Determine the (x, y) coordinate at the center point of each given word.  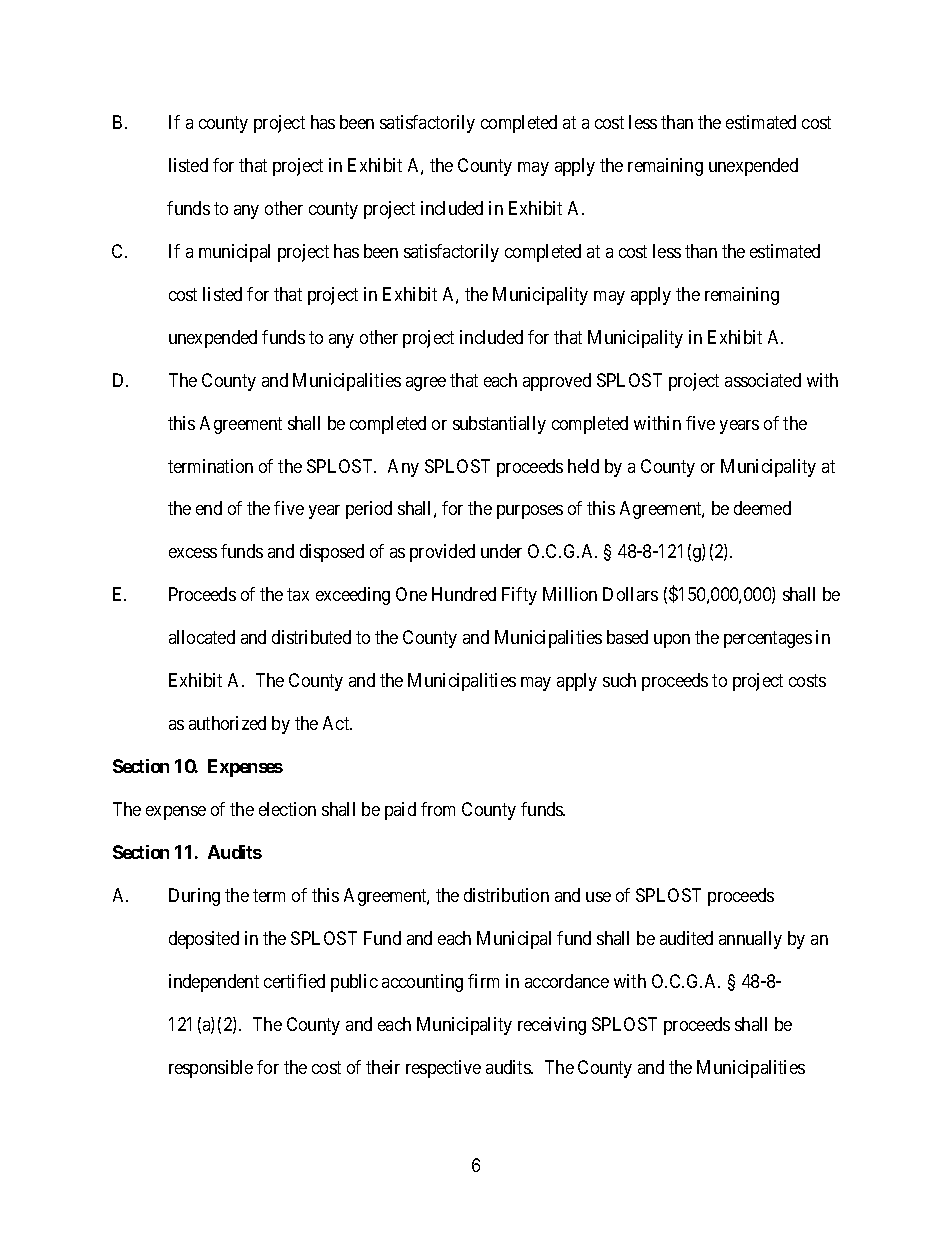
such (619, 680)
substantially (499, 425)
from (438, 809)
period (369, 510)
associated (763, 380)
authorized (227, 723)
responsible (211, 1069)
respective (443, 1069)
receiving (552, 1026)
